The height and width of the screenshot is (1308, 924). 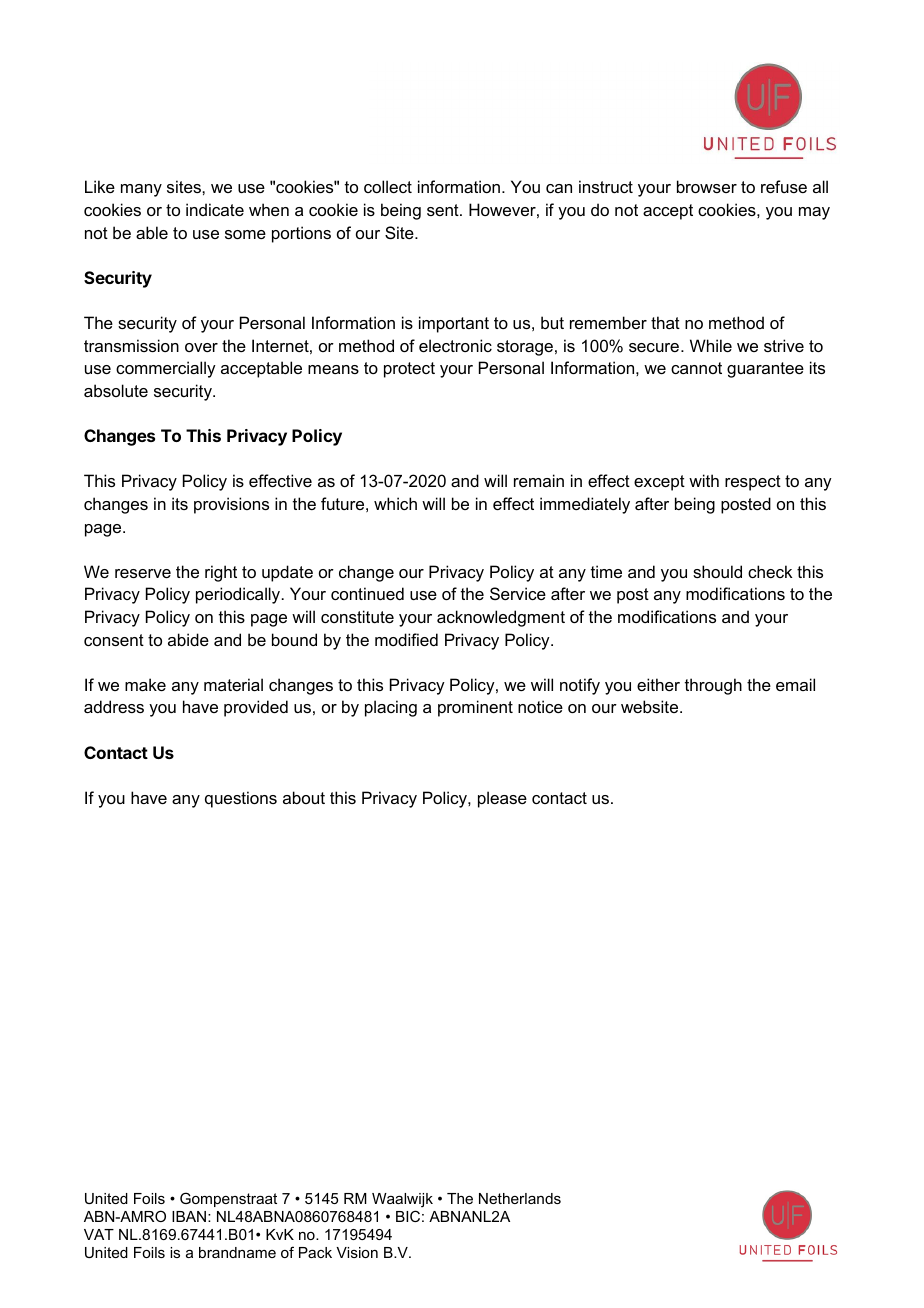 I want to click on prominent, so click(x=475, y=708).
